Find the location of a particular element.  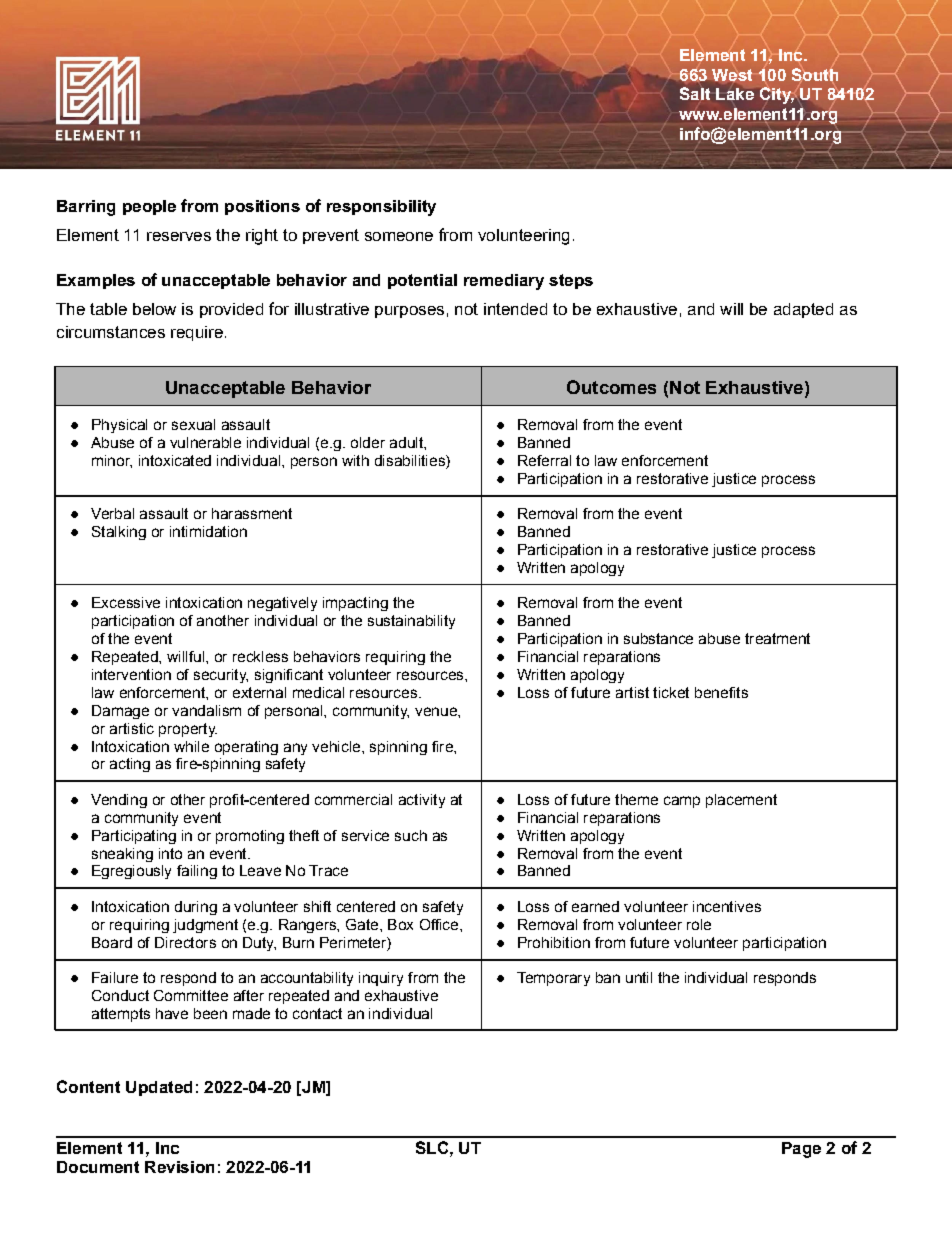

disabilities is located at coordinates (411, 462).
